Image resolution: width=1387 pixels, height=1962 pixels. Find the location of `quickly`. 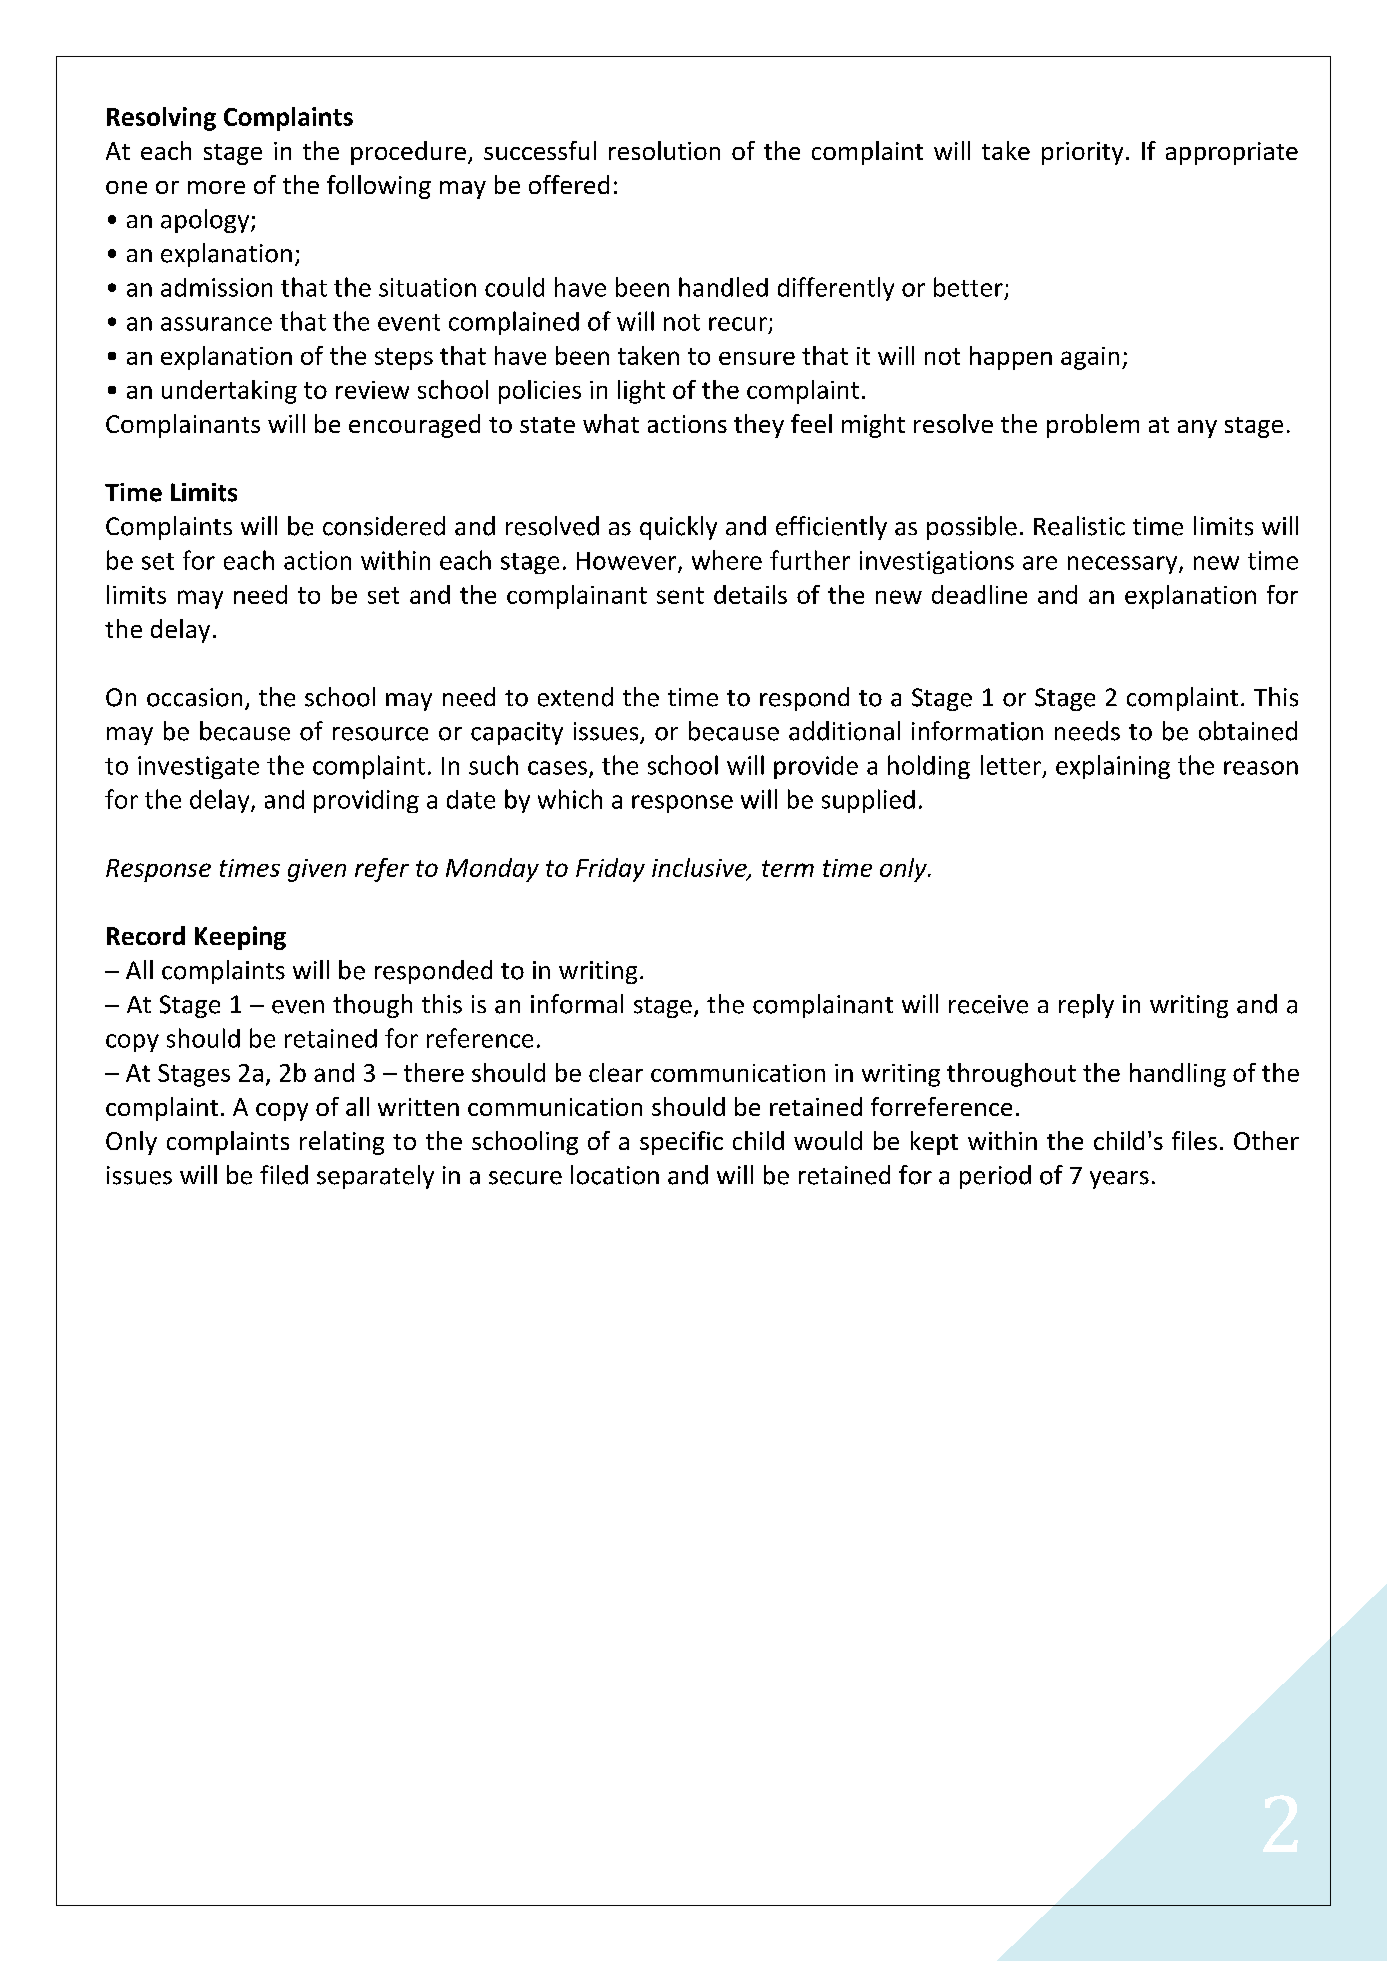

quickly is located at coordinates (678, 528).
